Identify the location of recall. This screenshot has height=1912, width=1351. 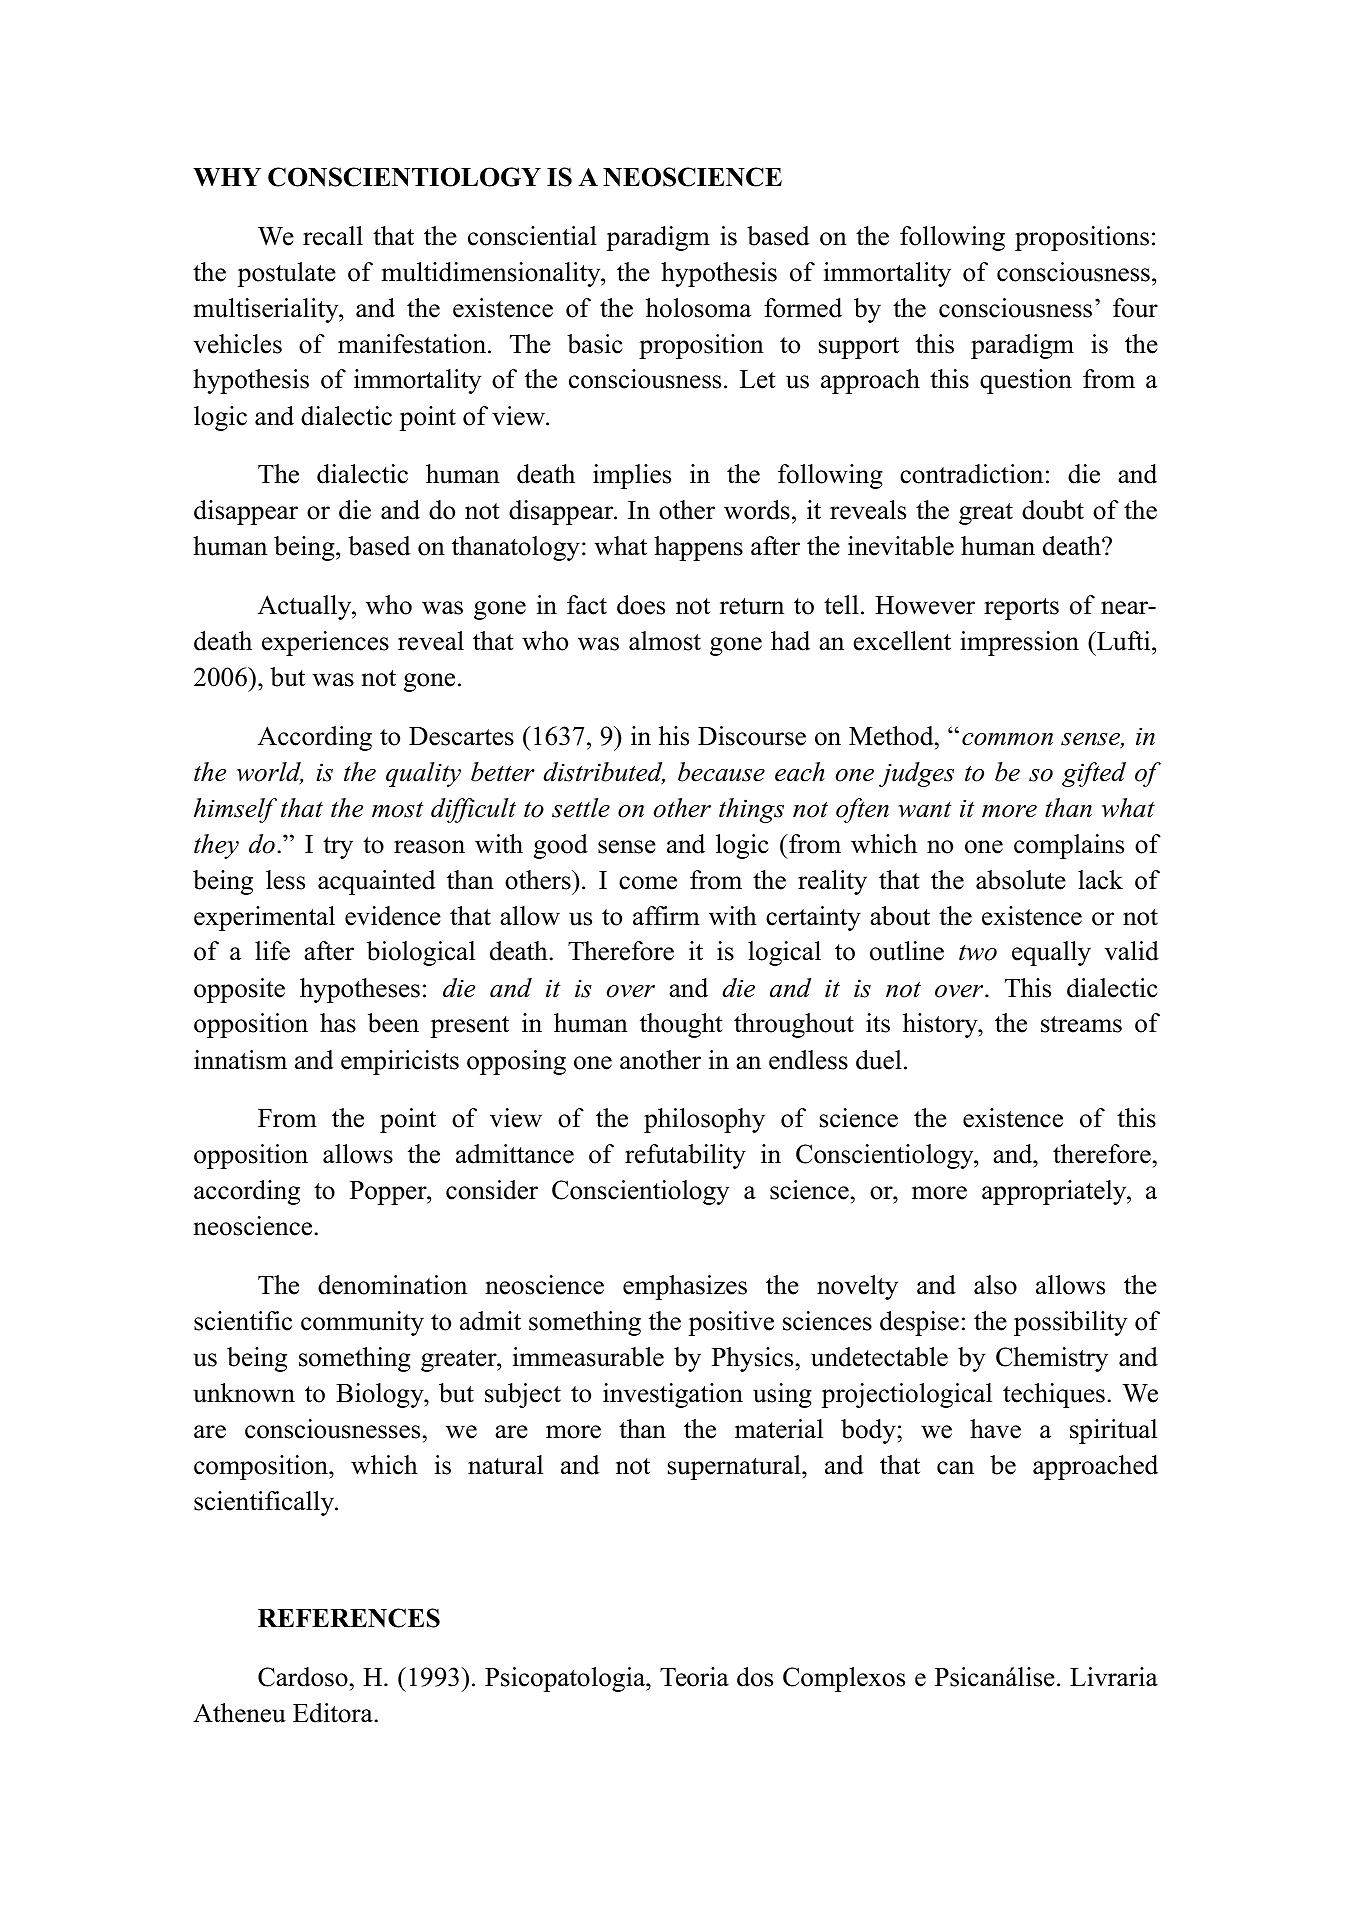
(333, 236).
